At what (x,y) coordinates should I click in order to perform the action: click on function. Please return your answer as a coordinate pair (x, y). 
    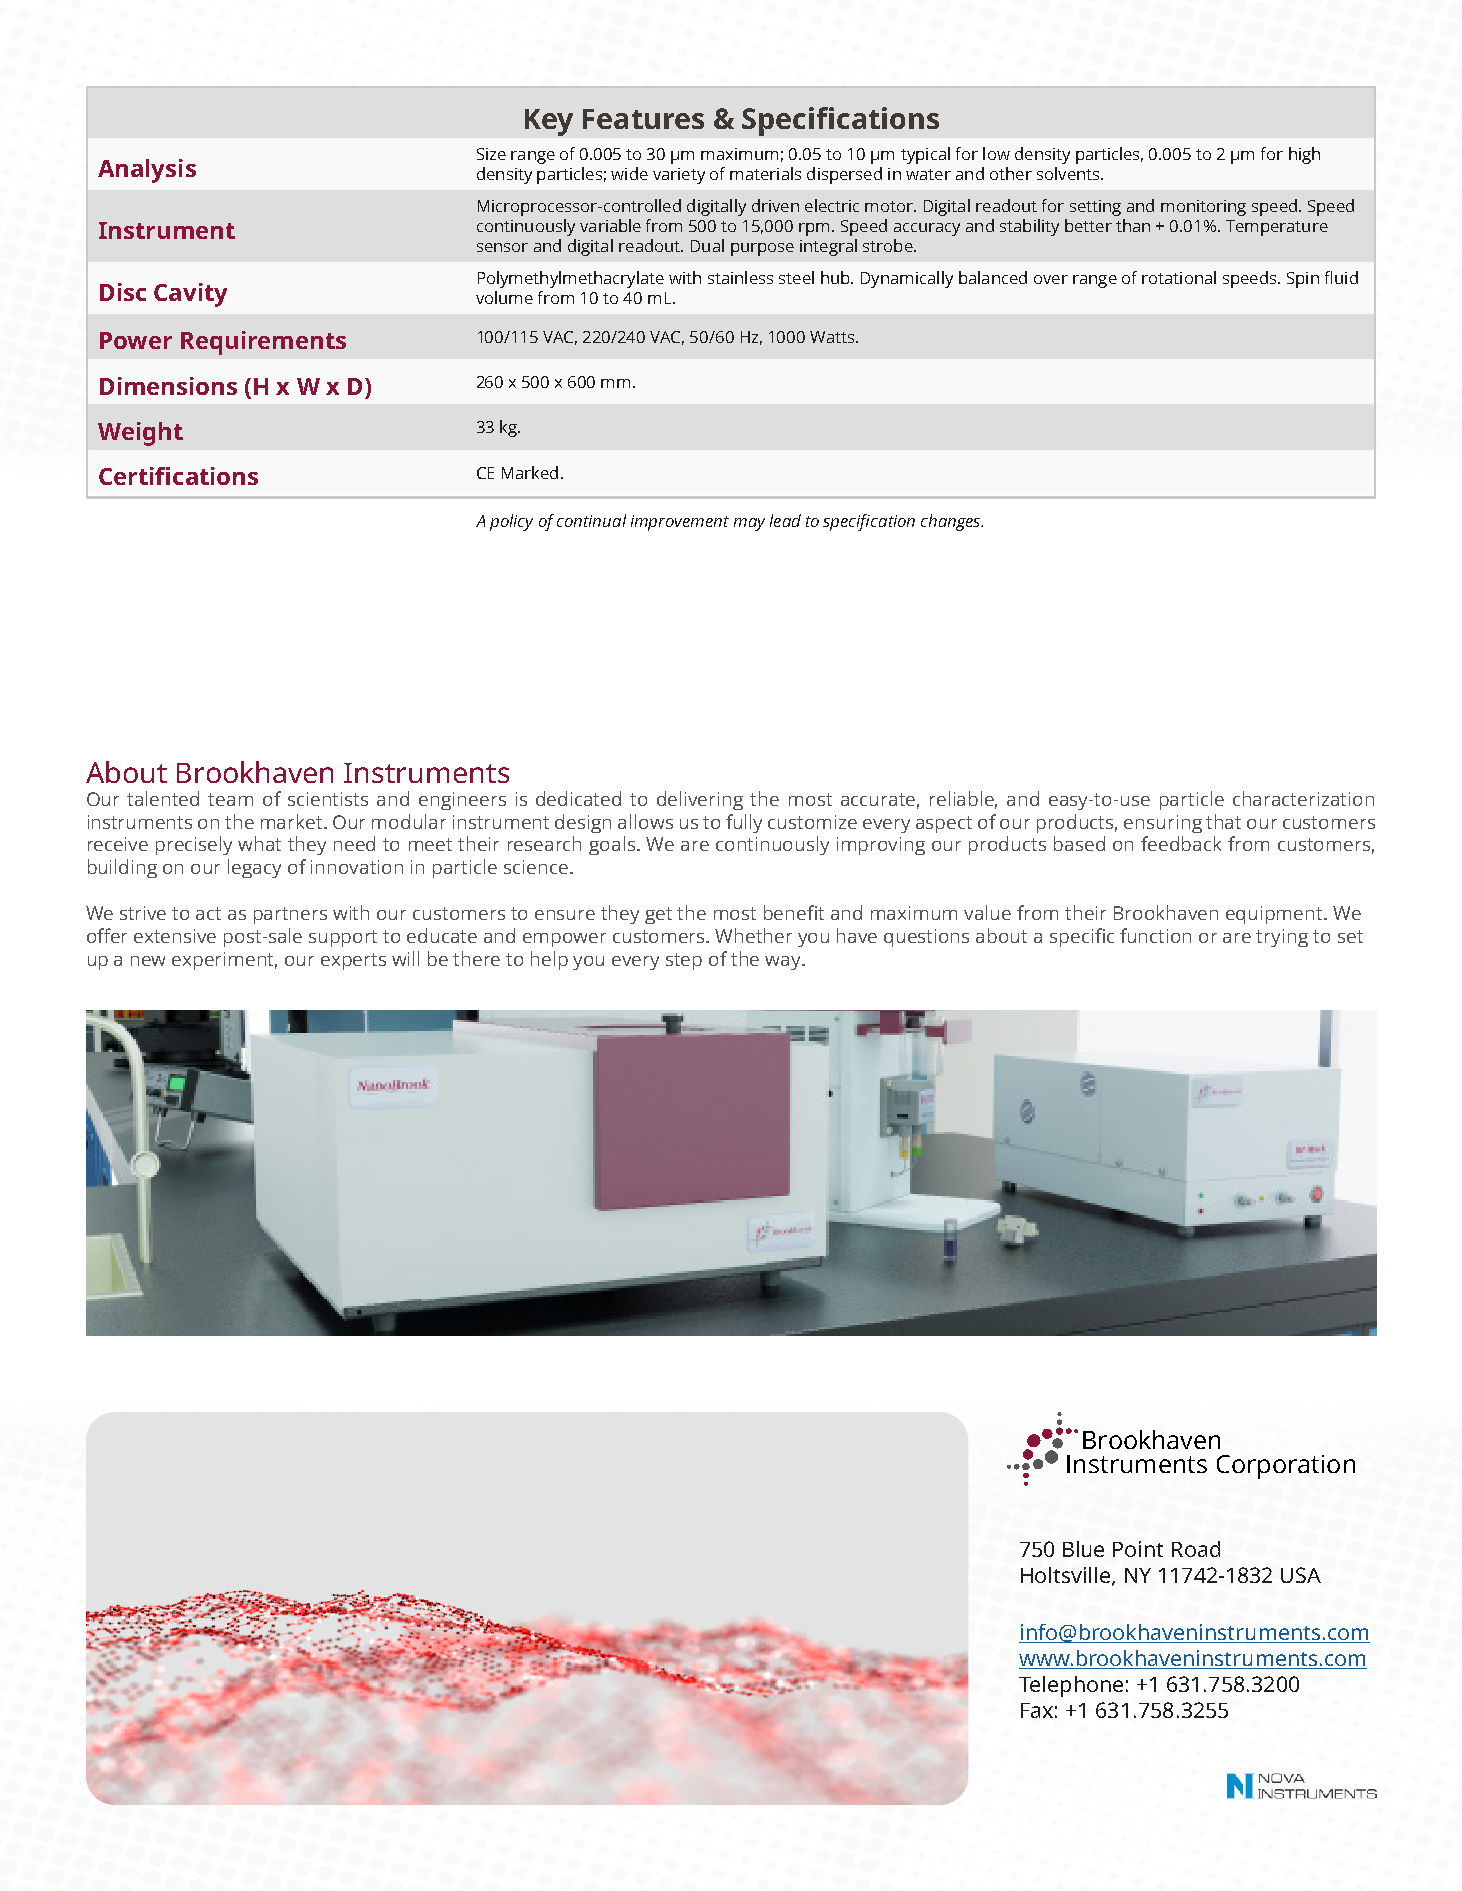
    Looking at the image, I should click on (1155, 935).
